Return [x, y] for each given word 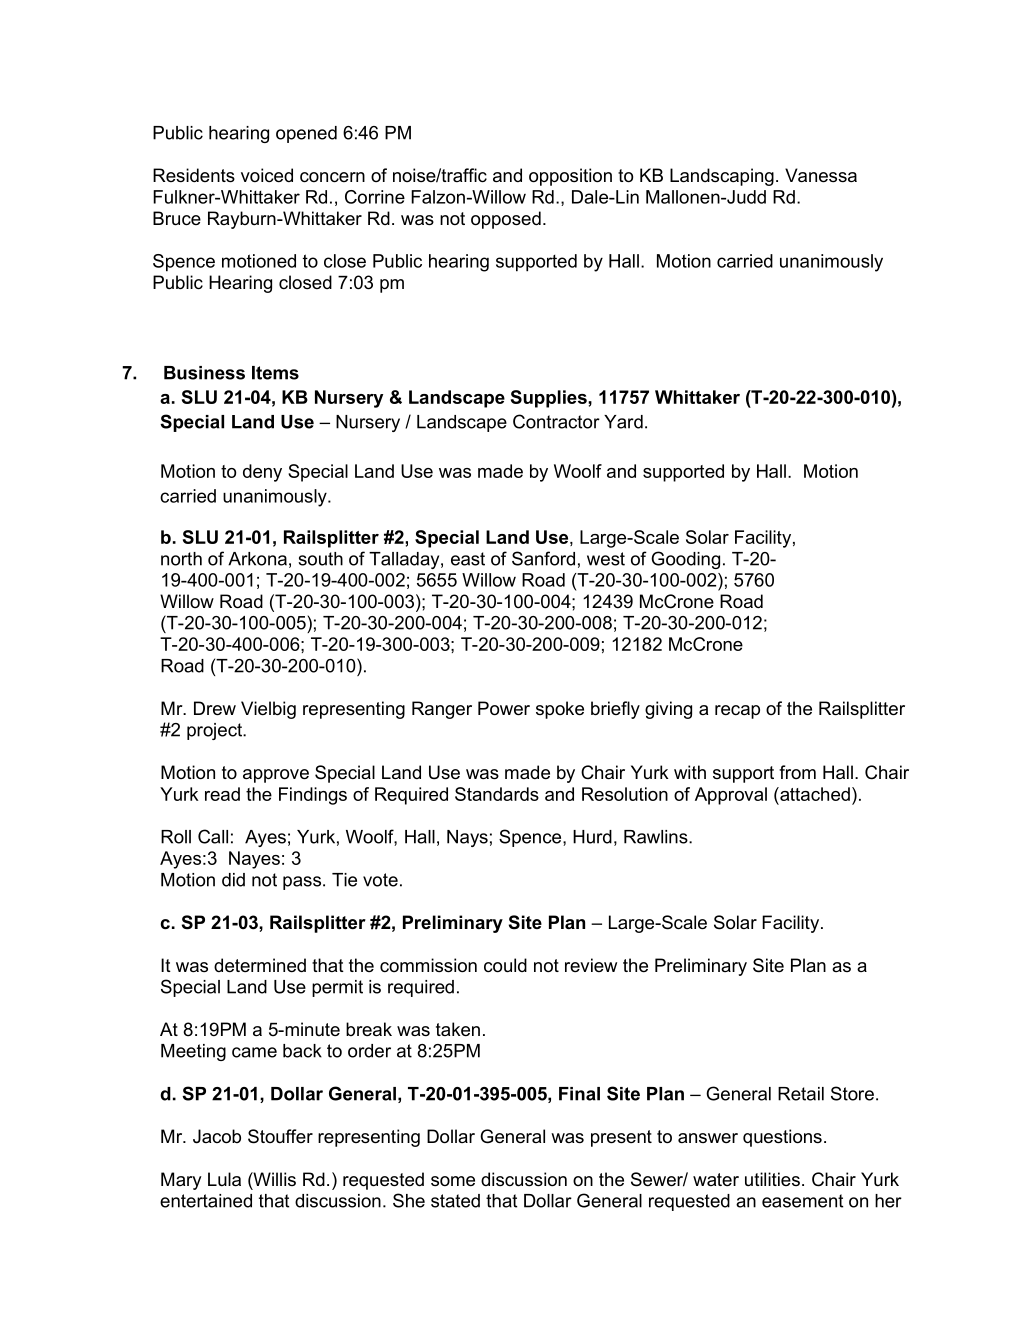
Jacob [217, 1136]
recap [737, 712]
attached [814, 794]
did [233, 880]
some [453, 1181]
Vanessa [821, 175]
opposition [570, 177]
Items [275, 373]
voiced [267, 175]
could [505, 965]
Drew [215, 708]
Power [504, 708]
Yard [623, 422]
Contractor [556, 421]
